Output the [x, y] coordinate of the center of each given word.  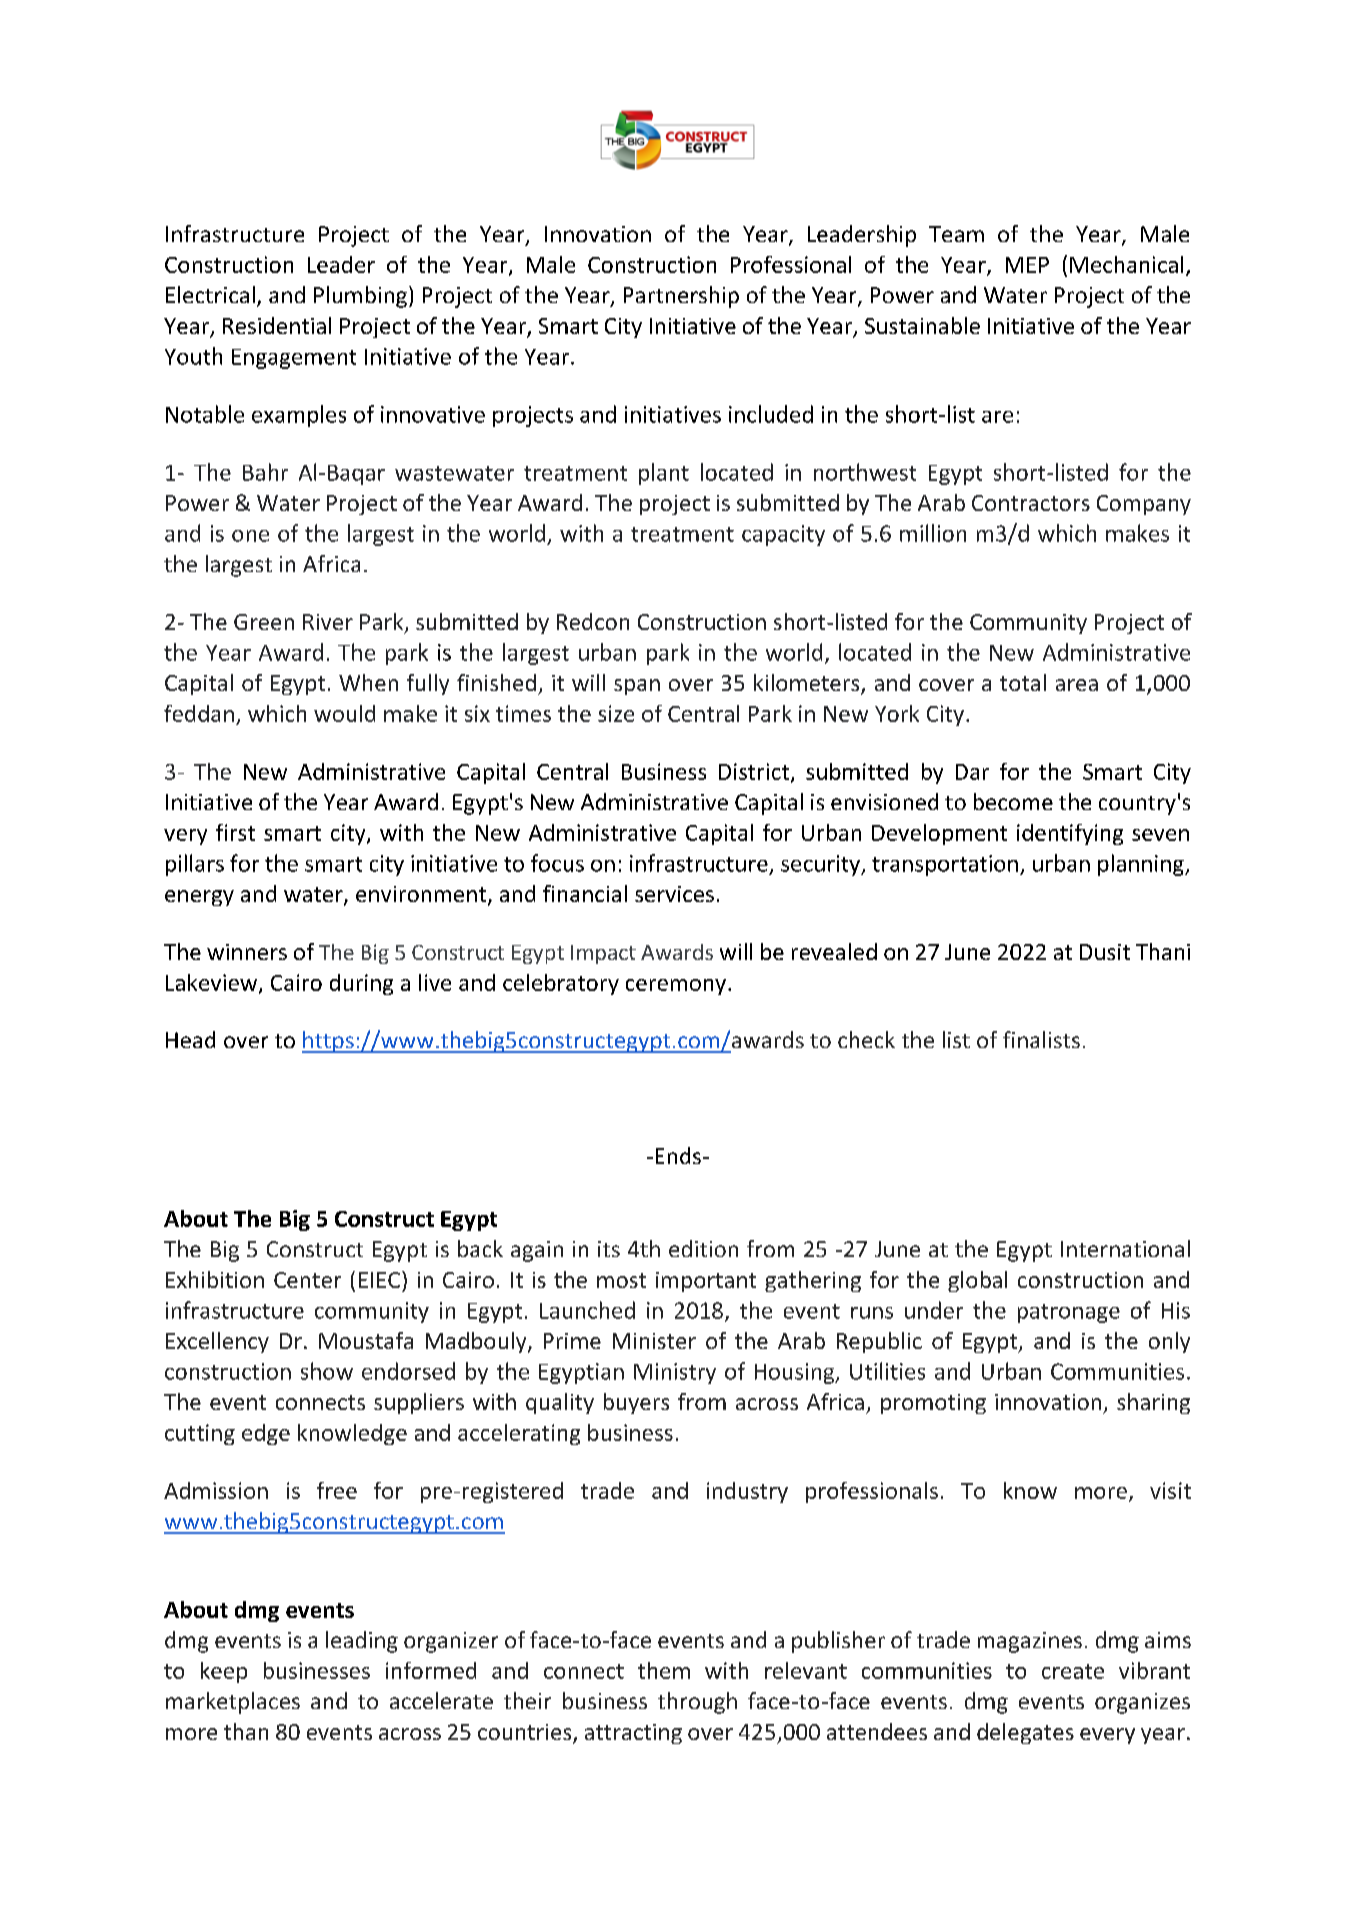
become [1013, 801]
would [344, 713]
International [1125, 1248]
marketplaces [233, 1703]
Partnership [681, 297]
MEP [1027, 265]
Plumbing [360, 297]
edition [703, 1248]
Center [307, 1280]
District [754, 771]
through [697, 1703]
